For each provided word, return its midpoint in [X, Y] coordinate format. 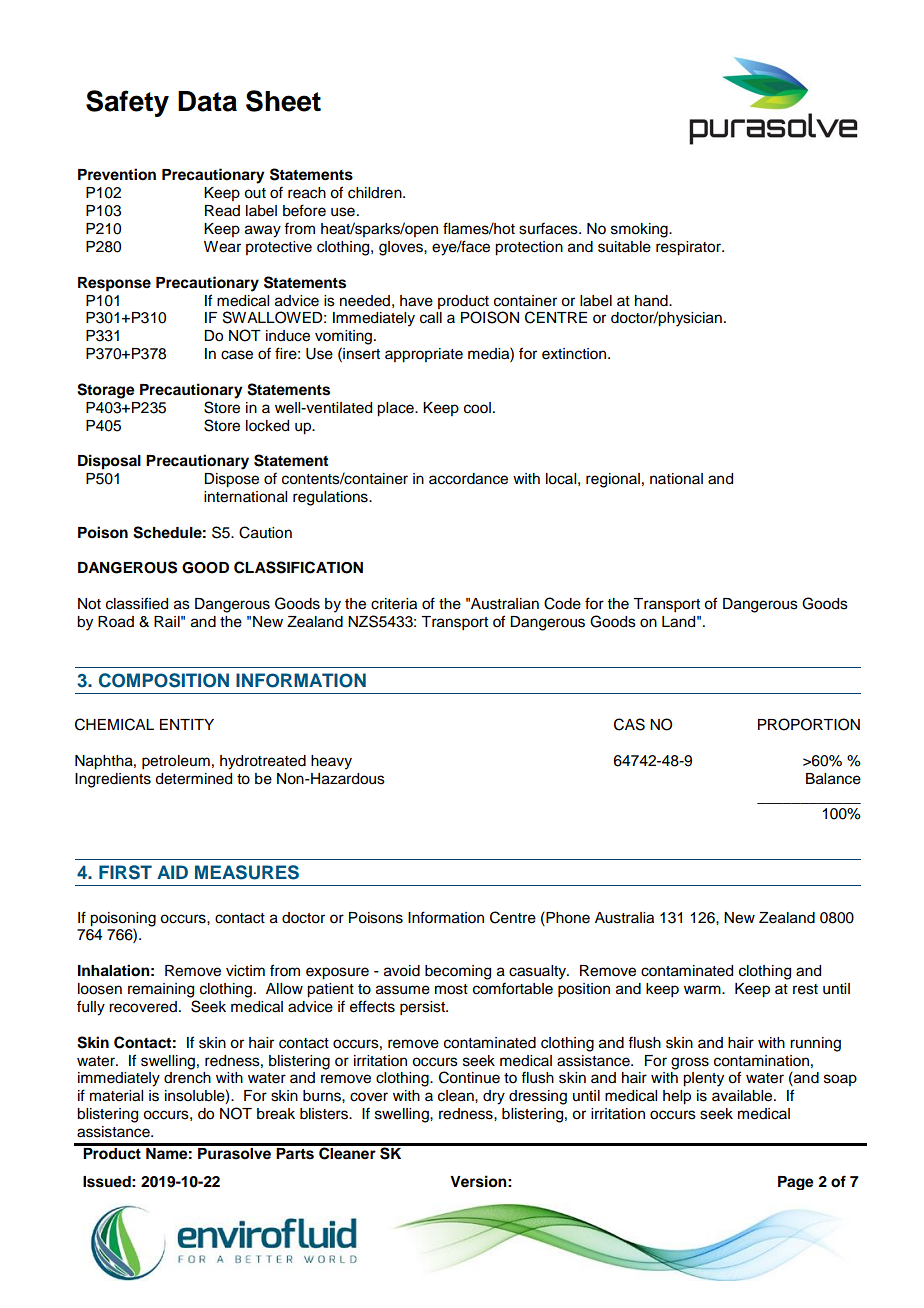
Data [207, 101]
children [376, 193]
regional [613, 480]
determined [193, 779]
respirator [690, 248]
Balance [833, 779]
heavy [331, 762]
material [116, 1096]
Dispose [231, 480]
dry [494, 1097]
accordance [468, 479]
